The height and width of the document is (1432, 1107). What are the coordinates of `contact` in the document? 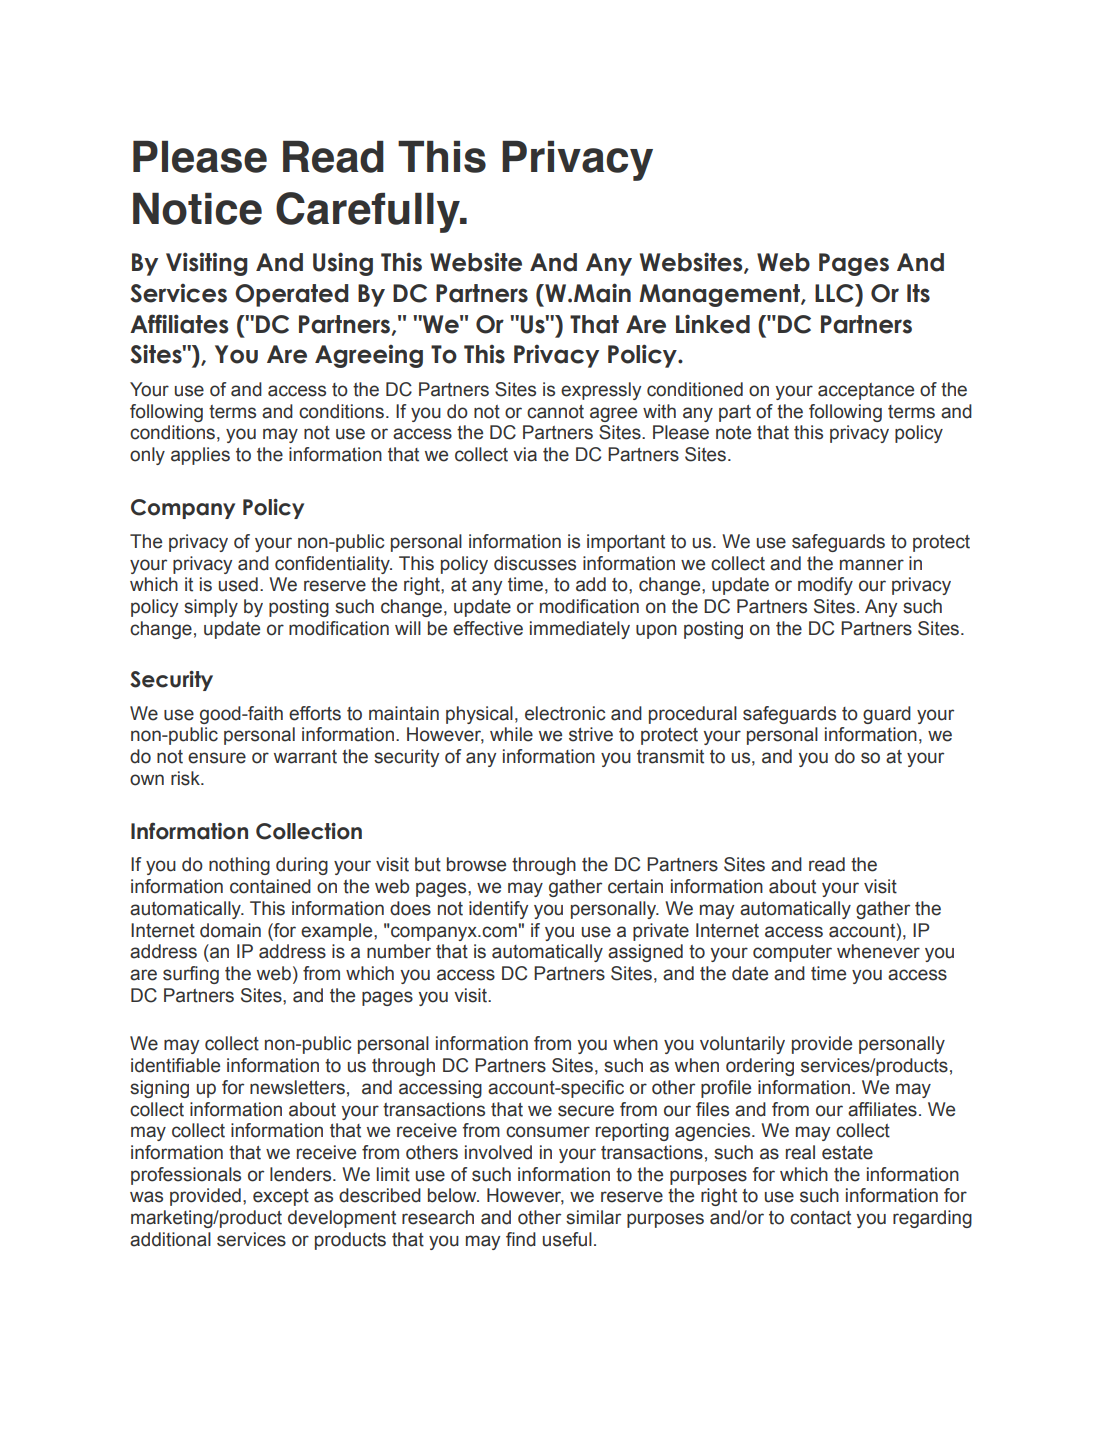 It's located at (820, 1218).
